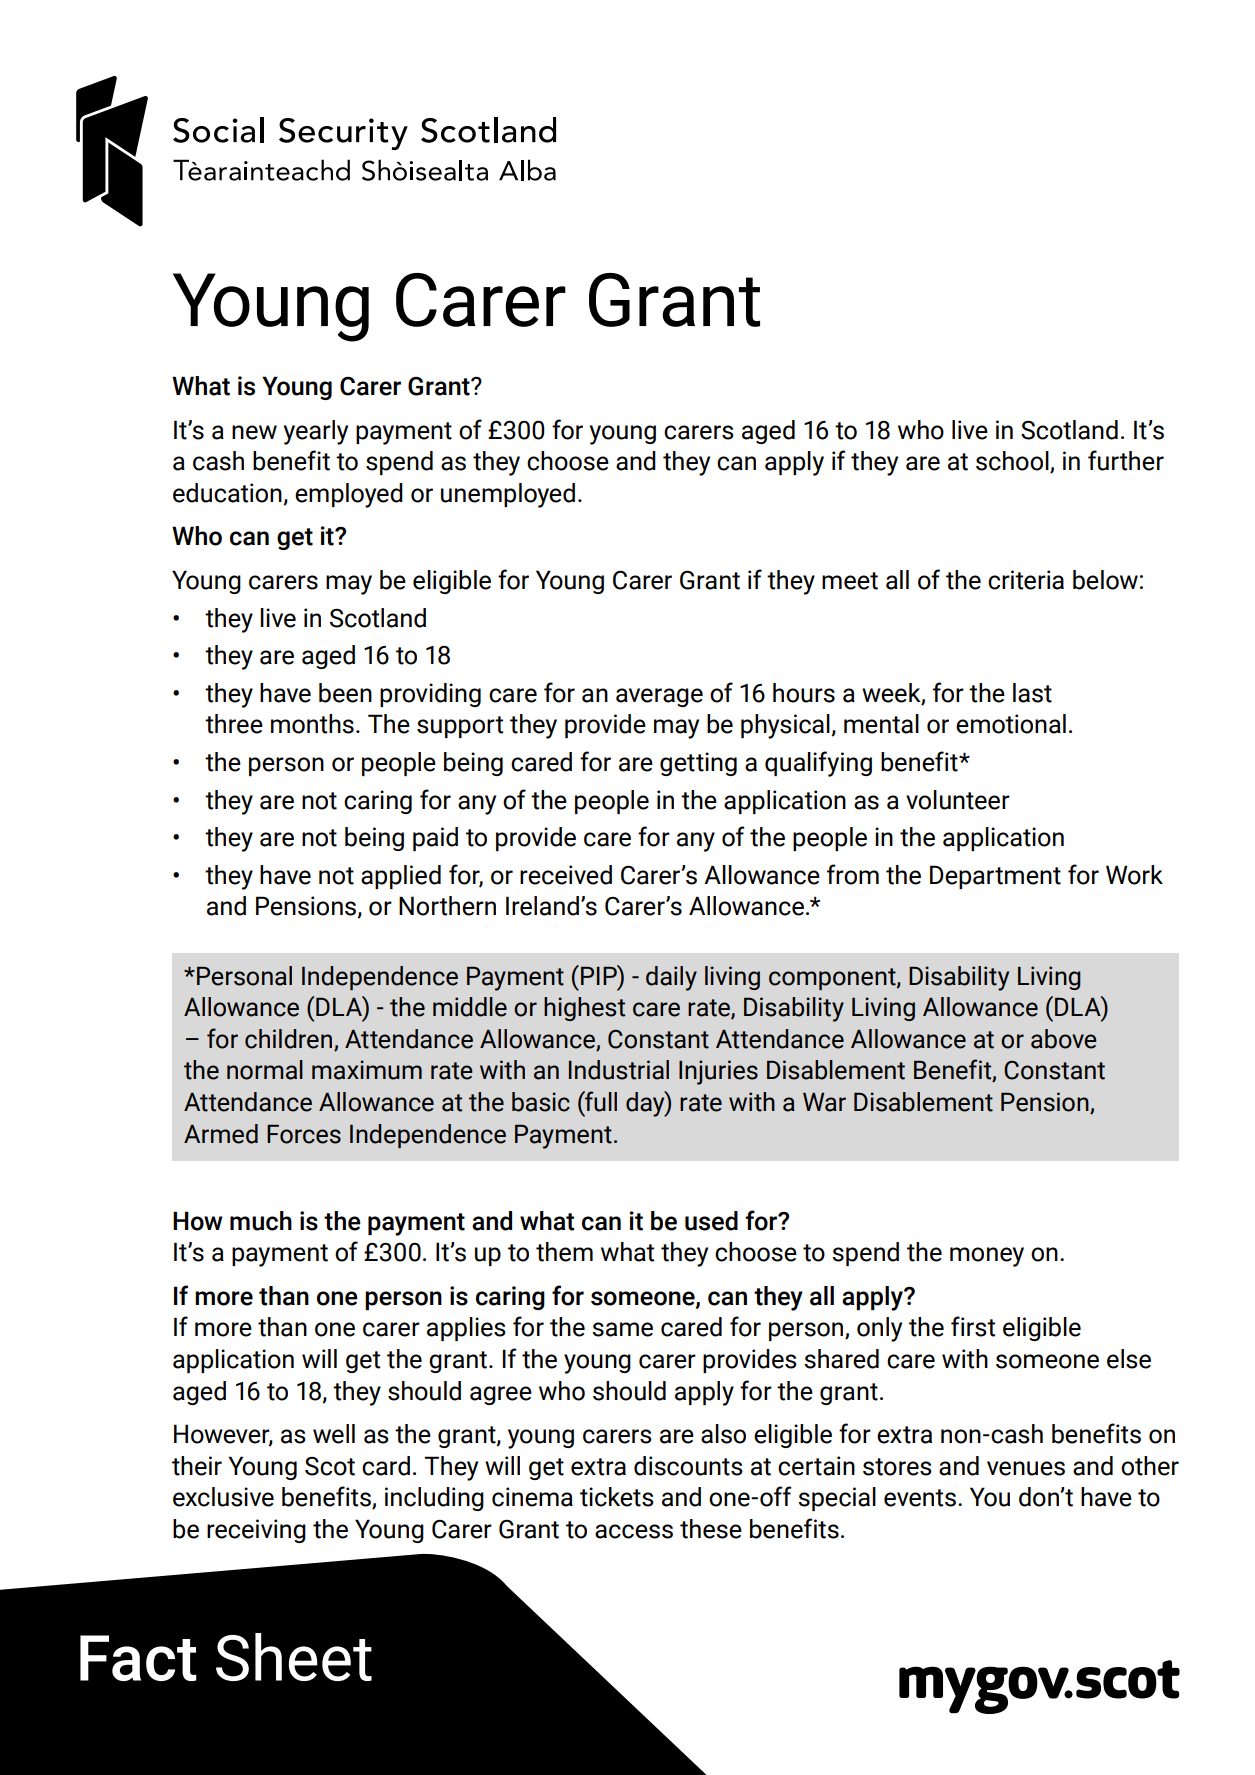  What do you see at coordinates (228, 494) in the screenshot?
I see `education` at bounding box center [228, 494].
